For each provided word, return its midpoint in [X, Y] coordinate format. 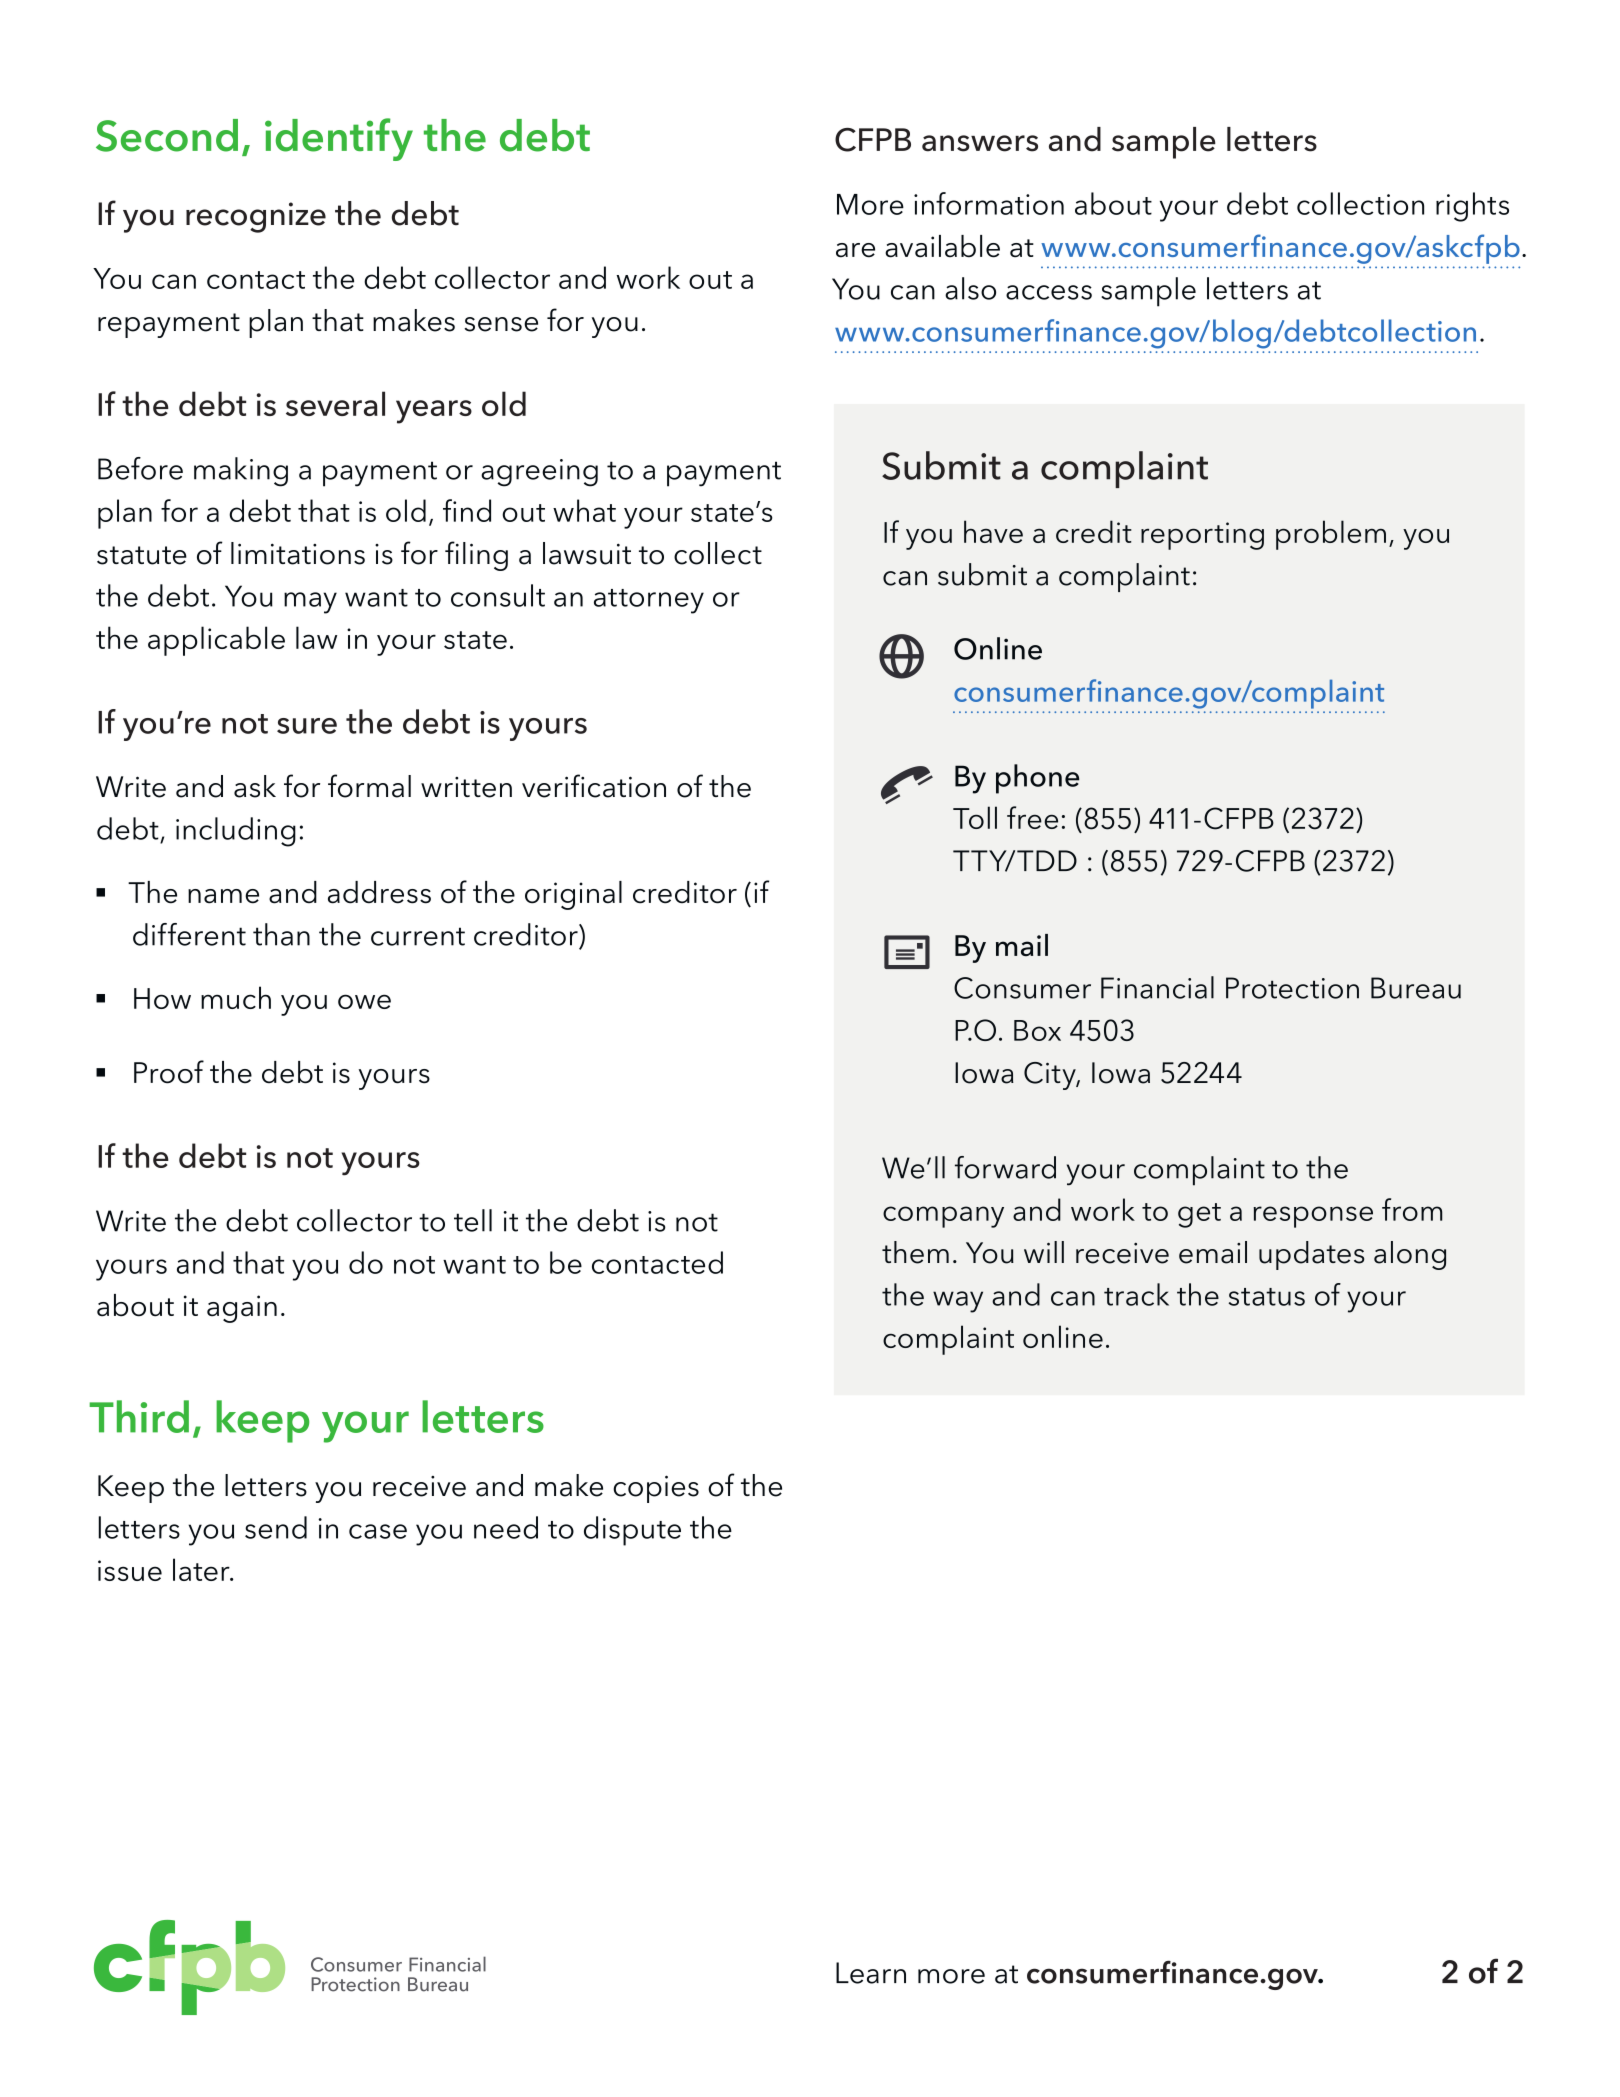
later [202, 1569]
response [1313, 1217]
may [310, 603]
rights [1472, 207]
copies [656, 1489]
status [1267, 1297]
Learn [871, 1973]
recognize [256, 217]
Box [1037, 1030]
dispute [632, 1531]
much [236, 997]
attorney [649, 601]
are [855, 250]
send [276, 1527]
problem [1331, 535]
